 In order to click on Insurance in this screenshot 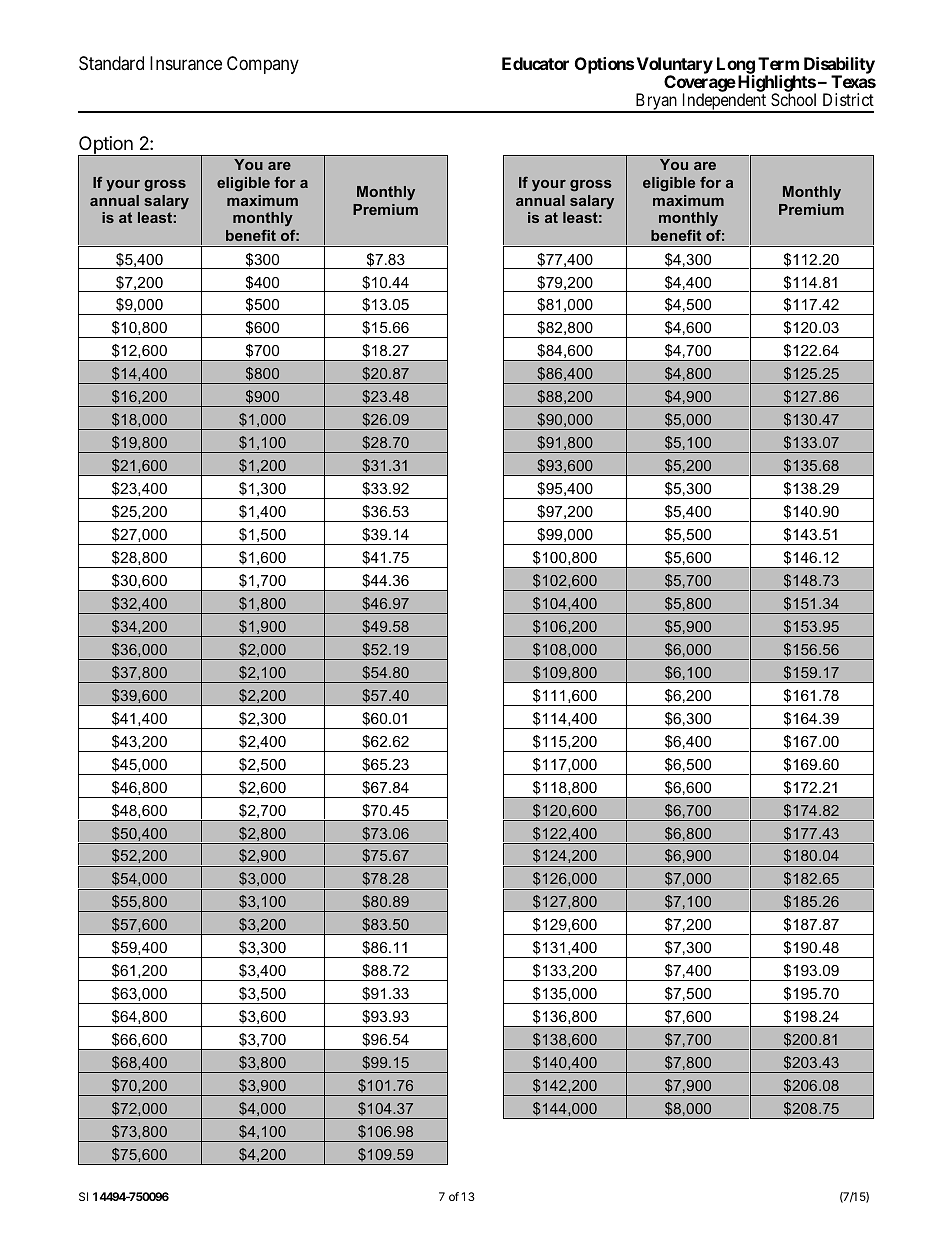, I will do `click(186, 63)`.
